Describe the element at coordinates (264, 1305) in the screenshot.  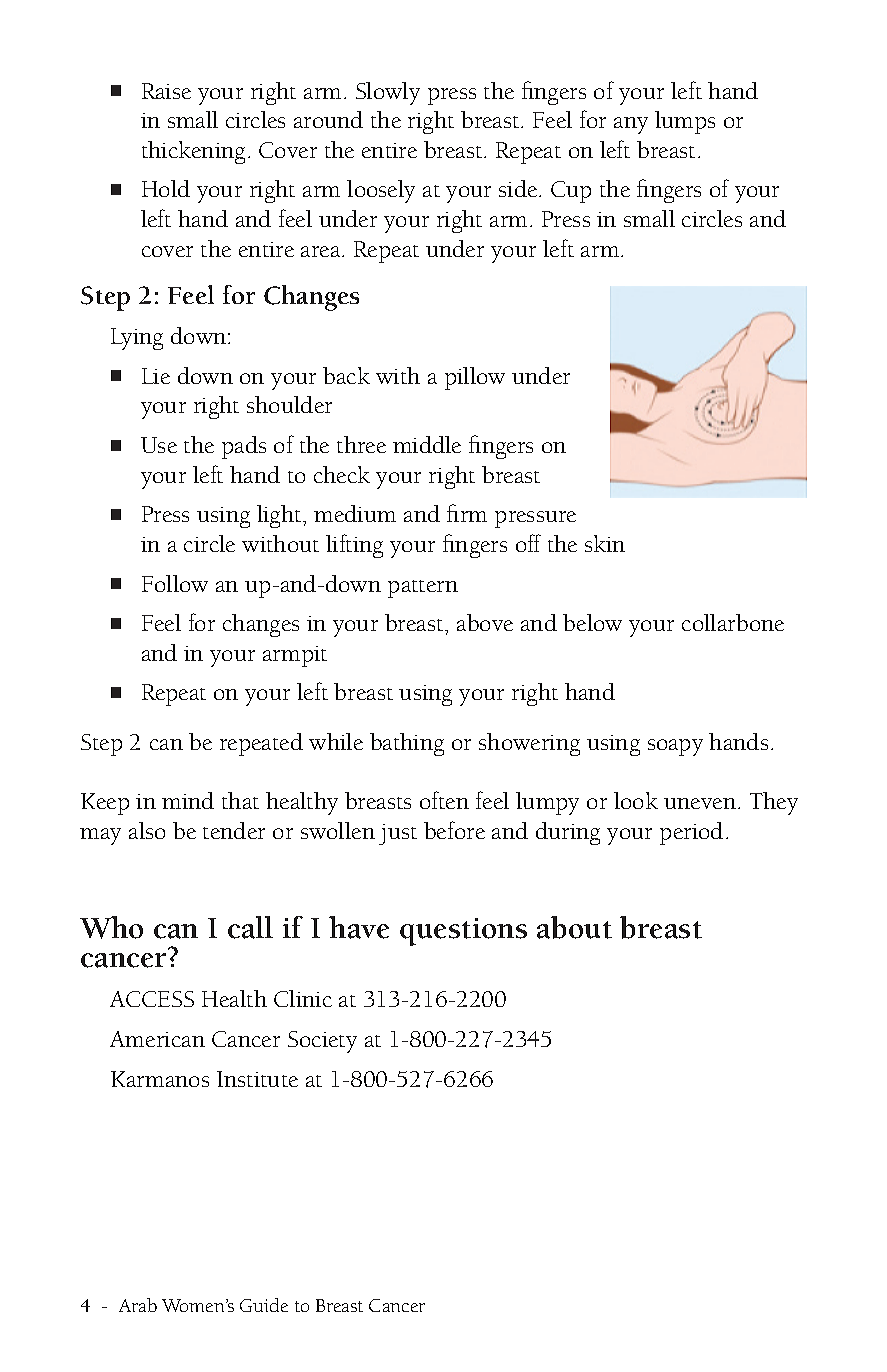
I see `Guide` at that location.
